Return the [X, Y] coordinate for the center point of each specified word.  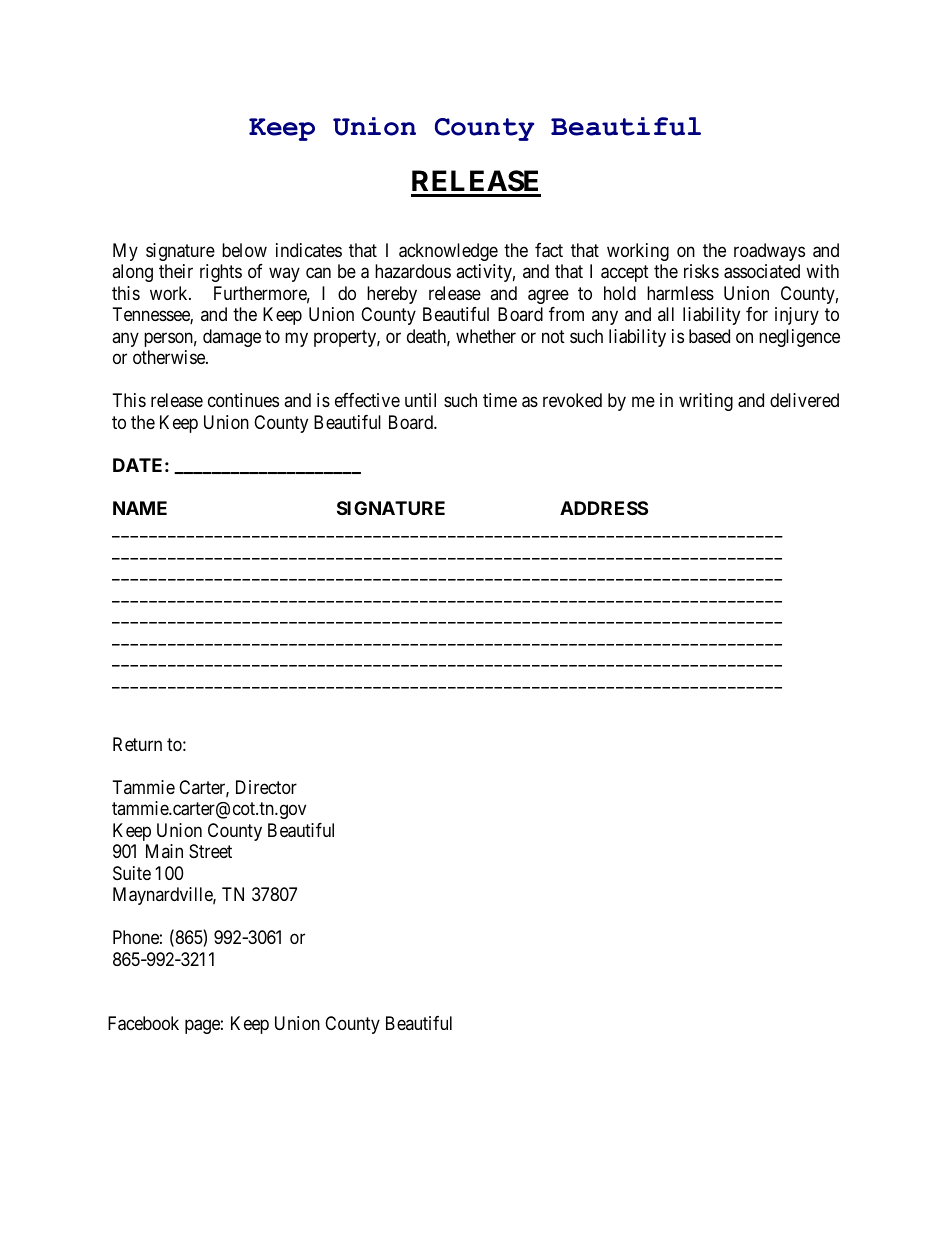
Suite [132, 873]
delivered [804, 400]
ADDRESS [604, 508]
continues [243, 400]
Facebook [143, 1023]
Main [164, 851]
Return [137, 744]
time [500, 400]
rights [221, 273]
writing [706, 402]
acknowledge [448, 252]
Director [266, 787]
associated [762, 271]
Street [210, 851]
